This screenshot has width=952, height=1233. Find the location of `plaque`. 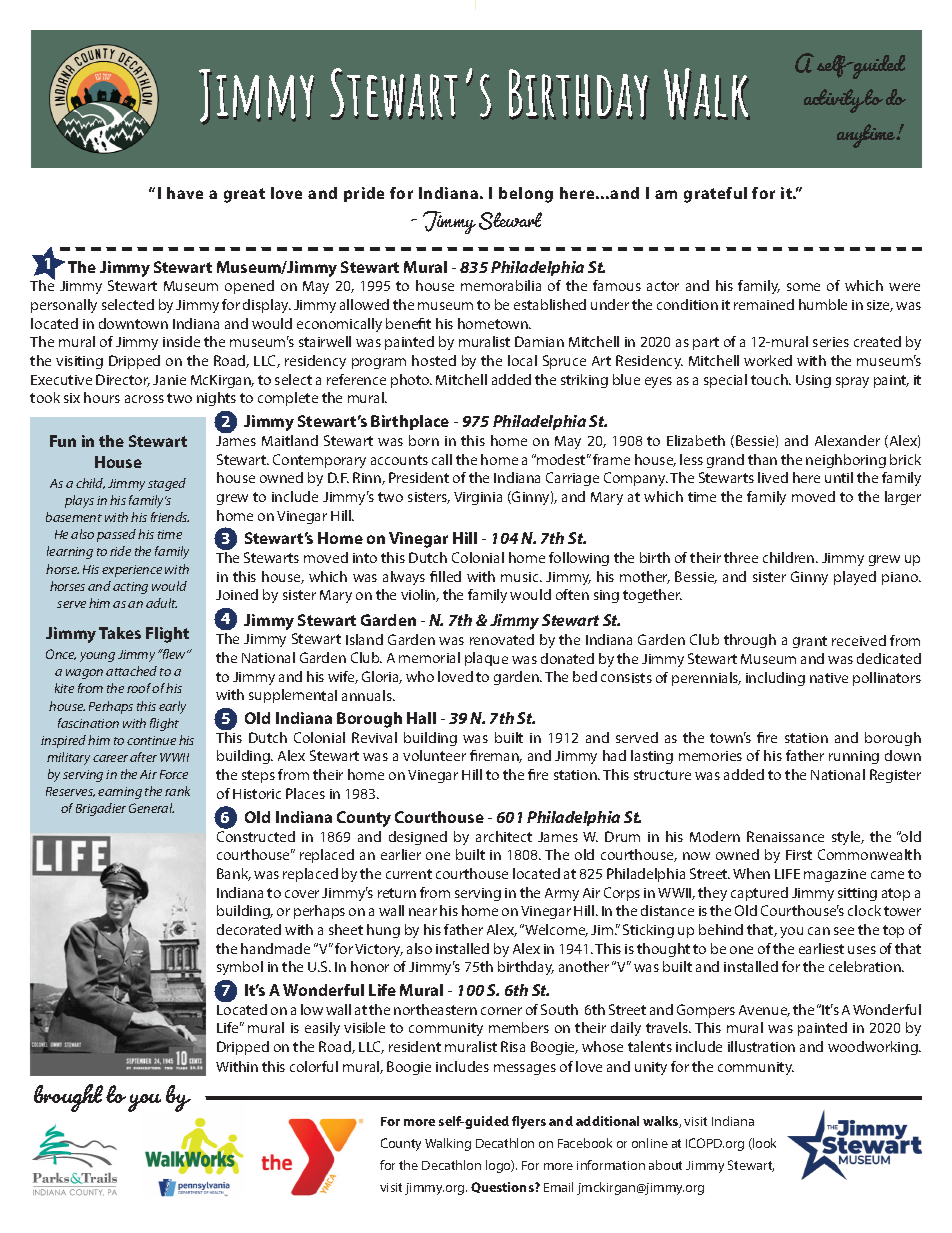

plaque is located at coordinates (486, 659).
